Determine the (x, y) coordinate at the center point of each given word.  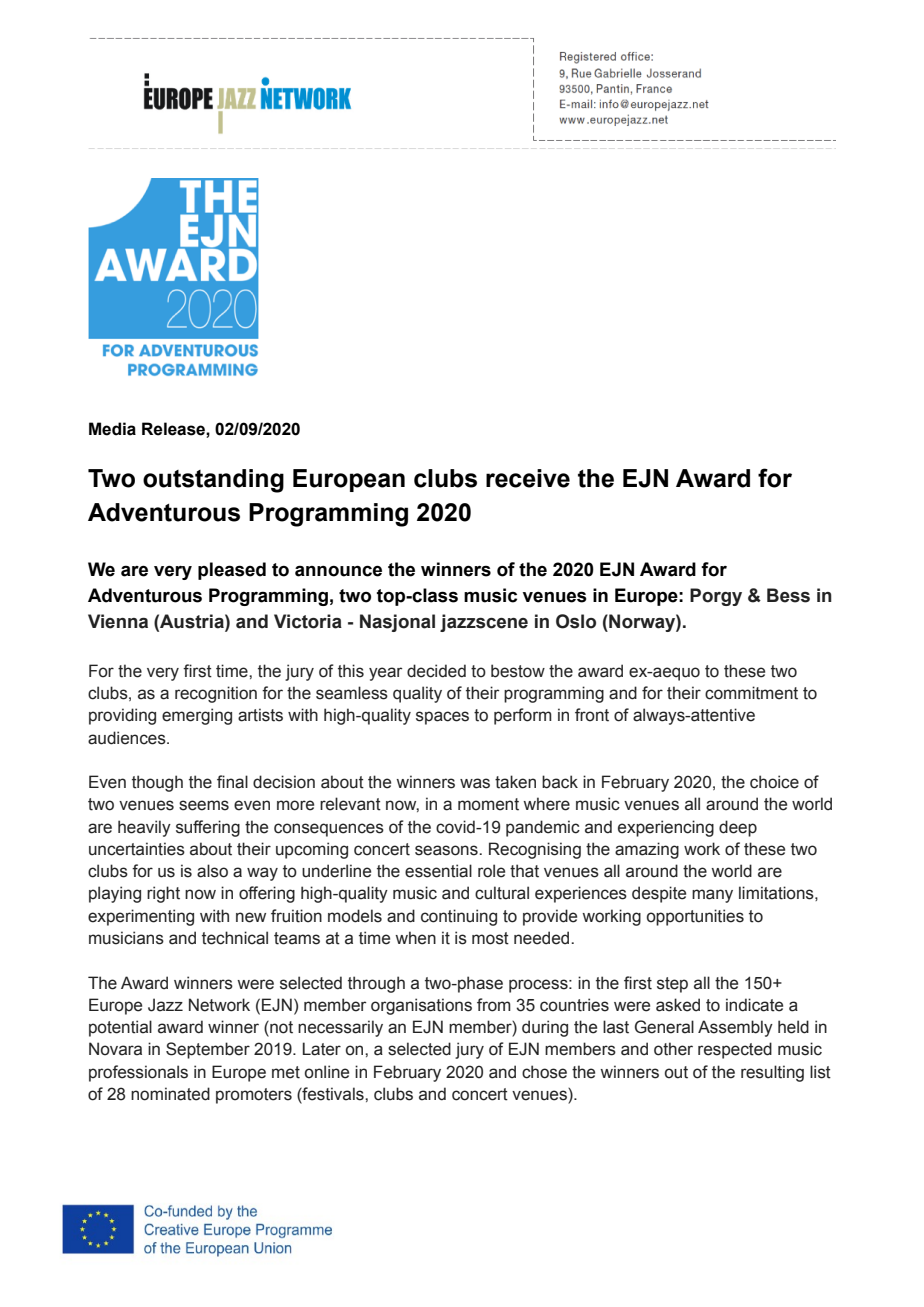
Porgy (716, 597)
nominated (170, 1094)
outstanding (213, 481)
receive (528, 478)
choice (774, 782)
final (232, 782)
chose (544, 1072)
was (475, 783)
